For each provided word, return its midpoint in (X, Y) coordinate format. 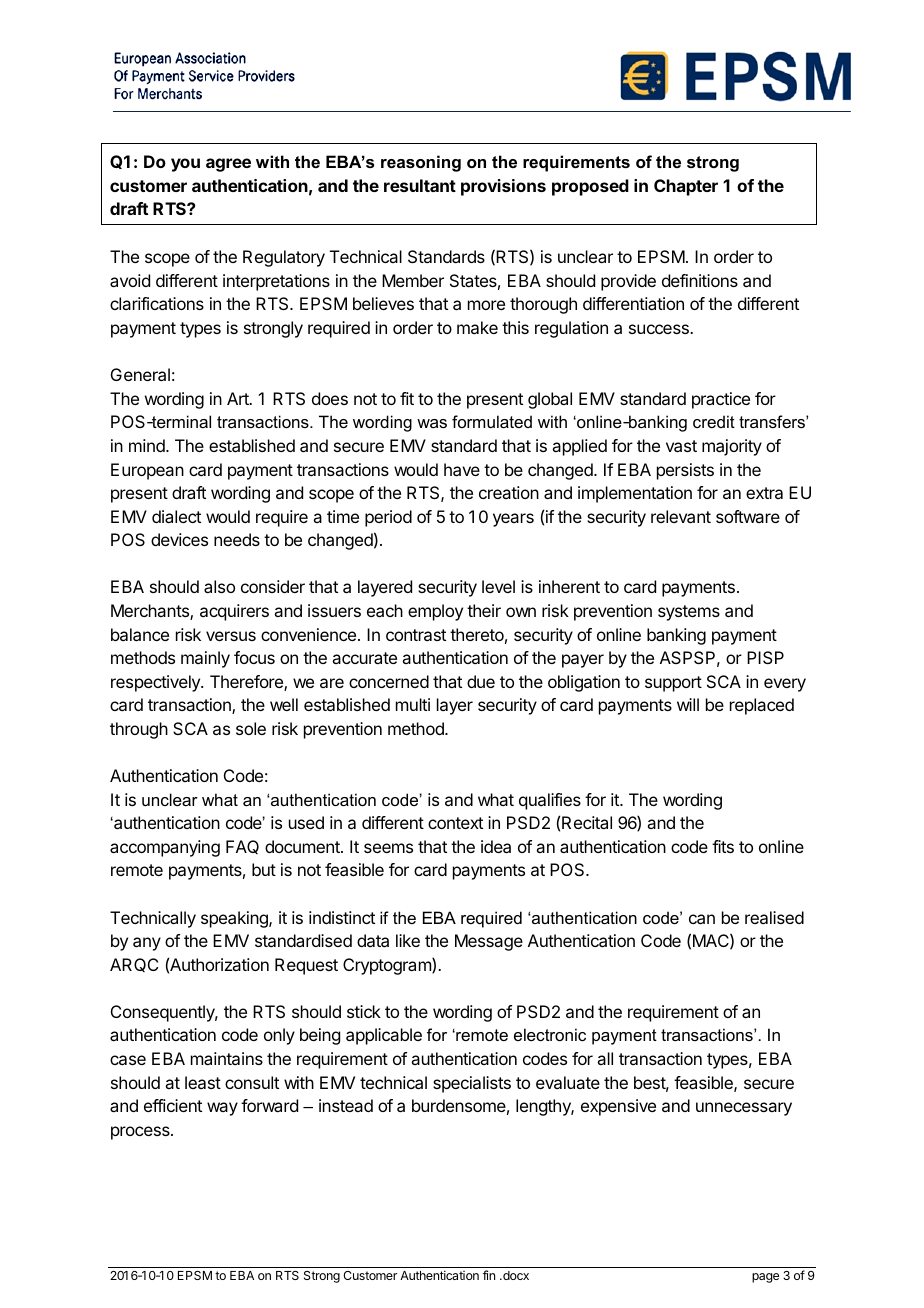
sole (251, 728)
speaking (235, 919)
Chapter (686, 187)
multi (413, 704)
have (462, 469)
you (185, 165)
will (688, 704)
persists (685, 471)
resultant (420, 185)
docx (515, 1275)
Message (489, 942)
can (702, 919)
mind (148, 445)
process (141, 1133)
